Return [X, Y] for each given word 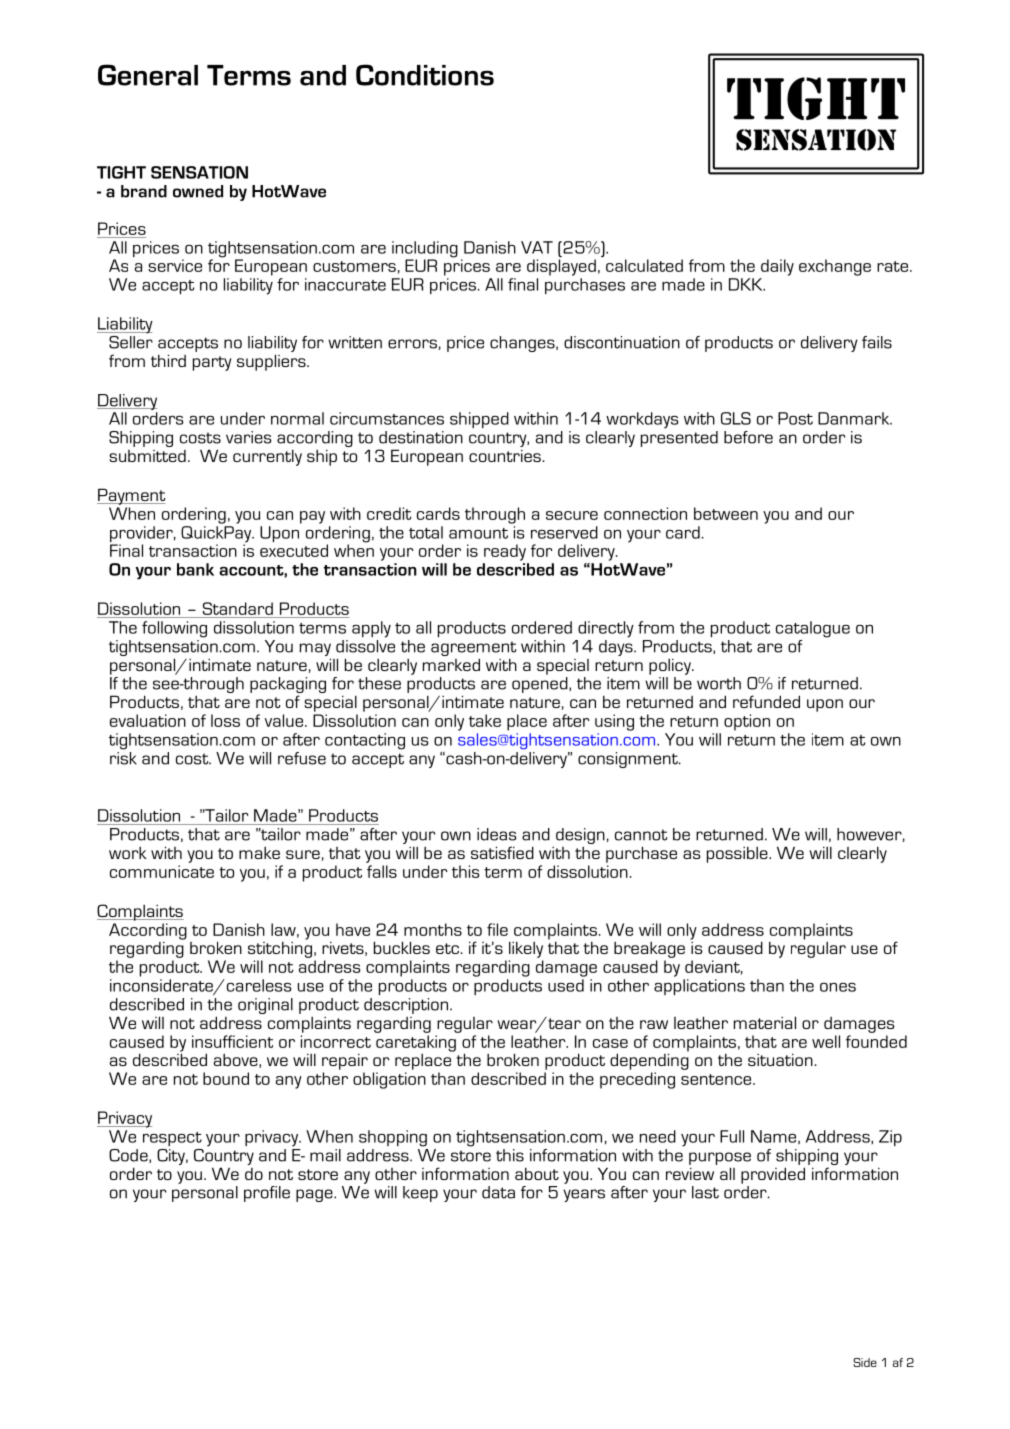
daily [777, 267]
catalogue [813, 629]
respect [172, 1139]
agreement [473, 648]
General [148, 75]
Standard [238, 608]
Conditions [425, 75]
